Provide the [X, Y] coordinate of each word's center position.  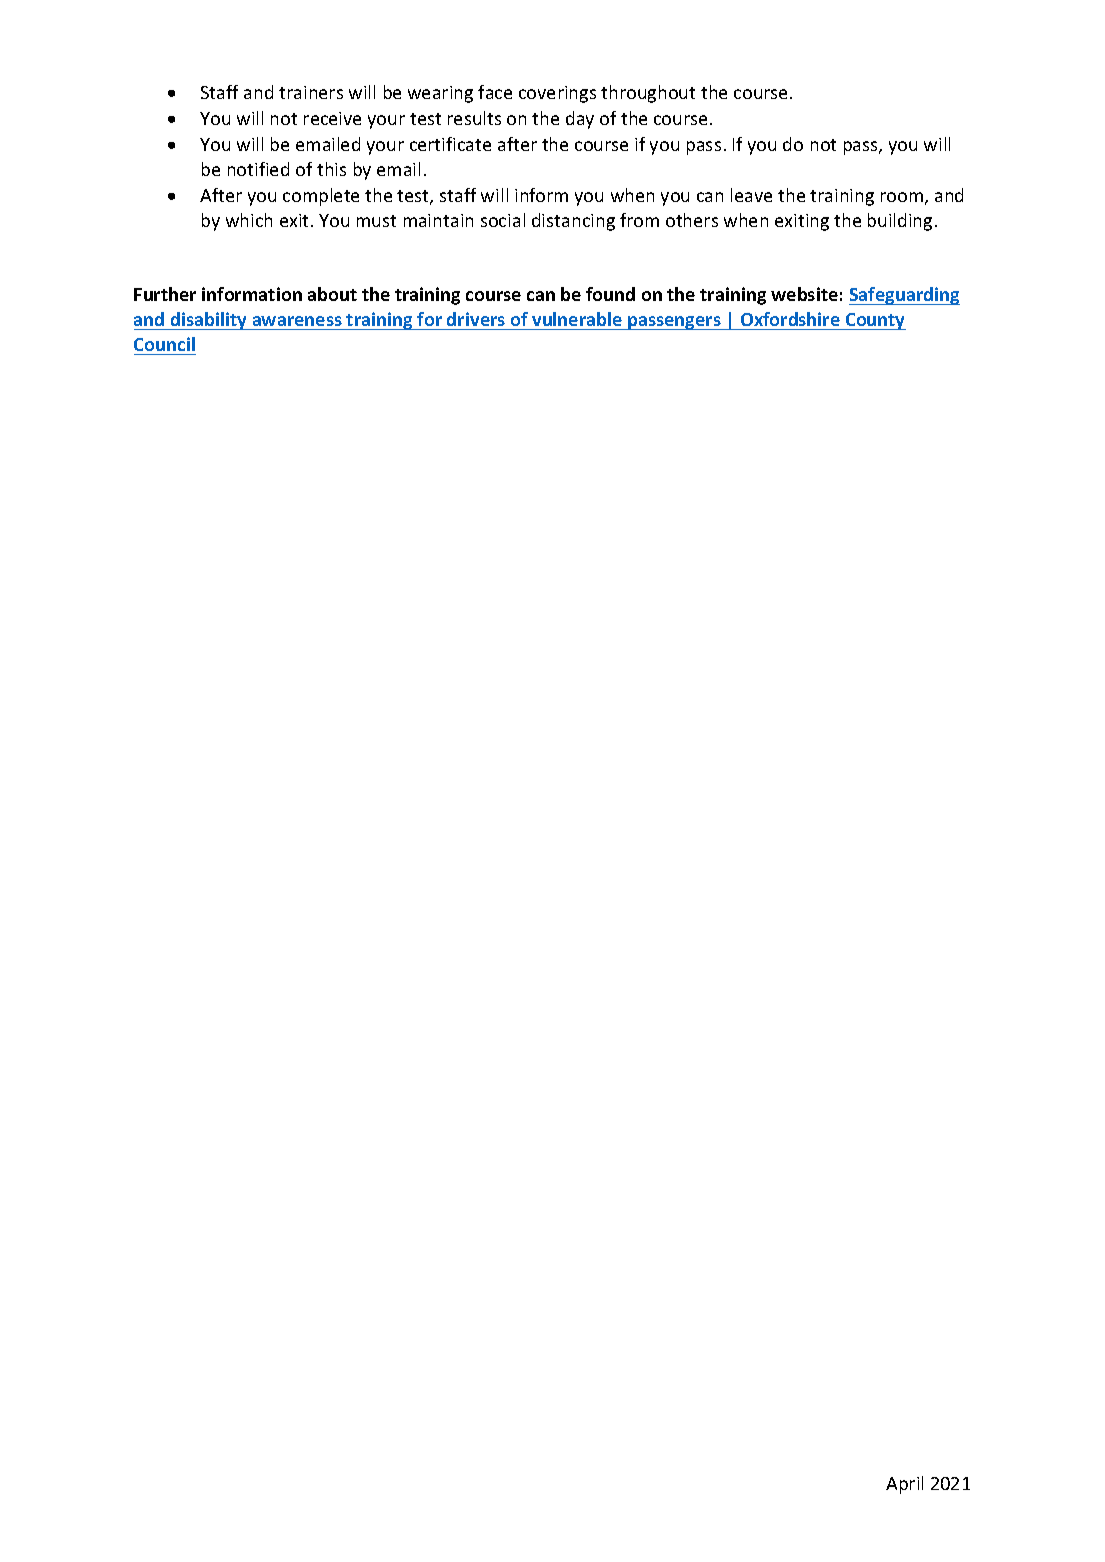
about [332, 294]
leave [751, 195]
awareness [297, 323]
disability [209, 321]
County [874, 321]
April [904, 1485]
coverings [557, 94]
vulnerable [577, 321]
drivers [476, 321]
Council [164, 344]
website [804, 294]
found [610, 294]
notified [258, 169]
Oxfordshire [790, 321]
